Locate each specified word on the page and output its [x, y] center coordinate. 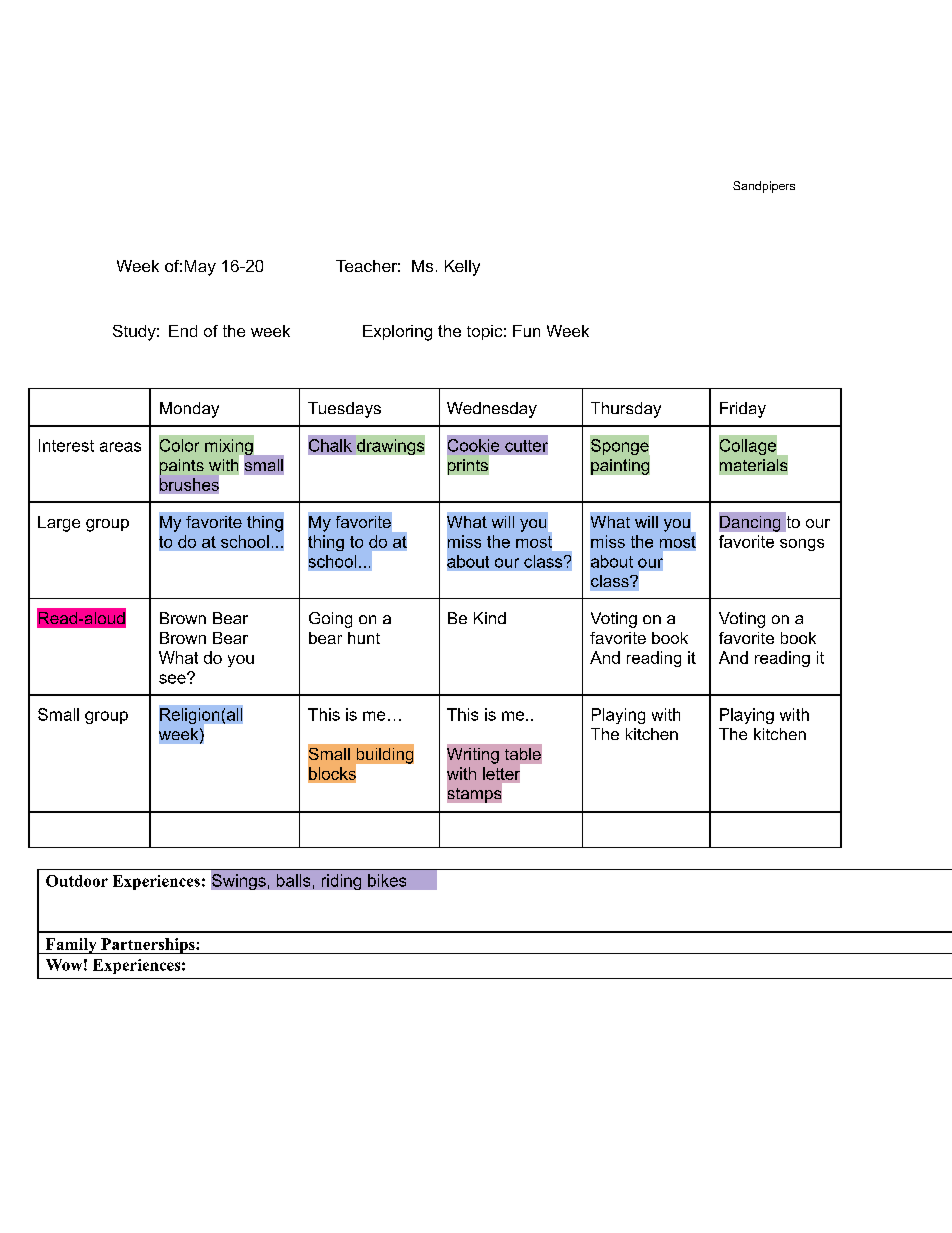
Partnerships [148, 946]
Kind [490, 618]
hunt [364, 638]
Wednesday [492, 410]
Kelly [462, 268]
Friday [743, 410]
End [183, 331]
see [173, 678]
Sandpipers [764, 187]
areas [120, 447]
